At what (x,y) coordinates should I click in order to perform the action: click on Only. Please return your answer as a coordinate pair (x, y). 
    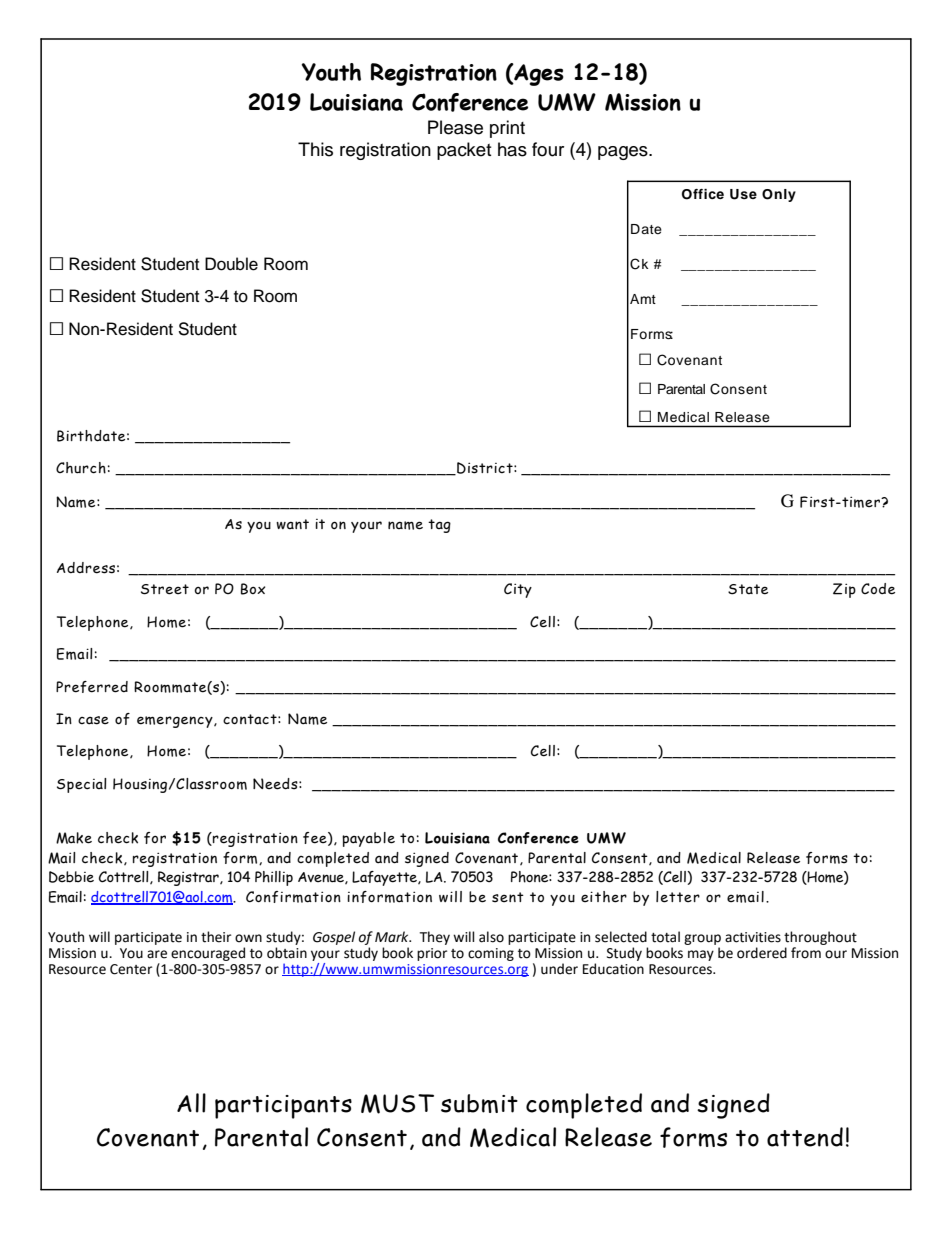
    Looking at the image, I should click on (779, 195).
